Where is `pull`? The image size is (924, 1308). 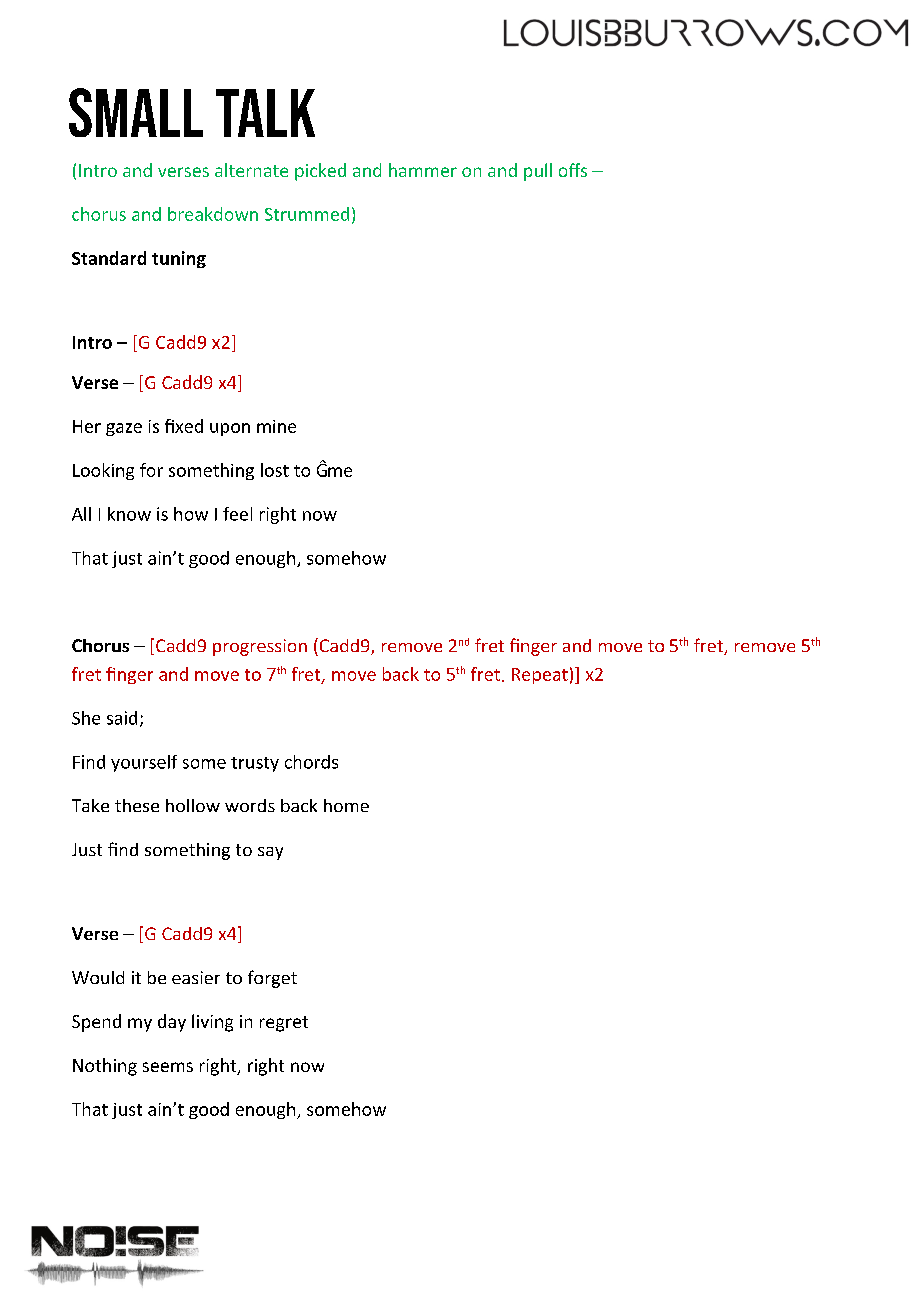
pull is located at coordinates (538, 172).
